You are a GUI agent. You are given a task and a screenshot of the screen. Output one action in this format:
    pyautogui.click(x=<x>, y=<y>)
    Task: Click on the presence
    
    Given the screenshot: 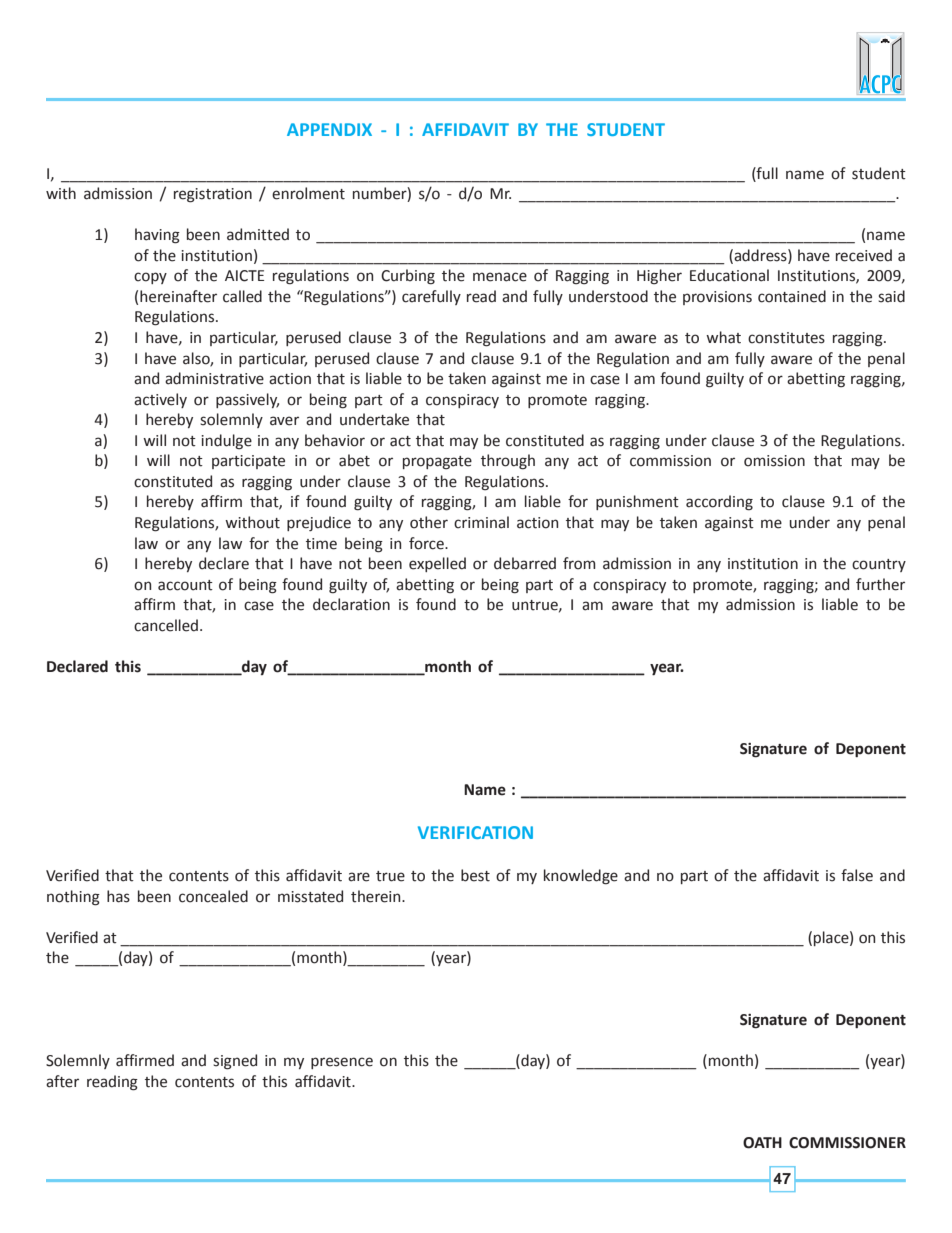 What is the action you would take?
    pyautogui.click(x=342, y=1063)
